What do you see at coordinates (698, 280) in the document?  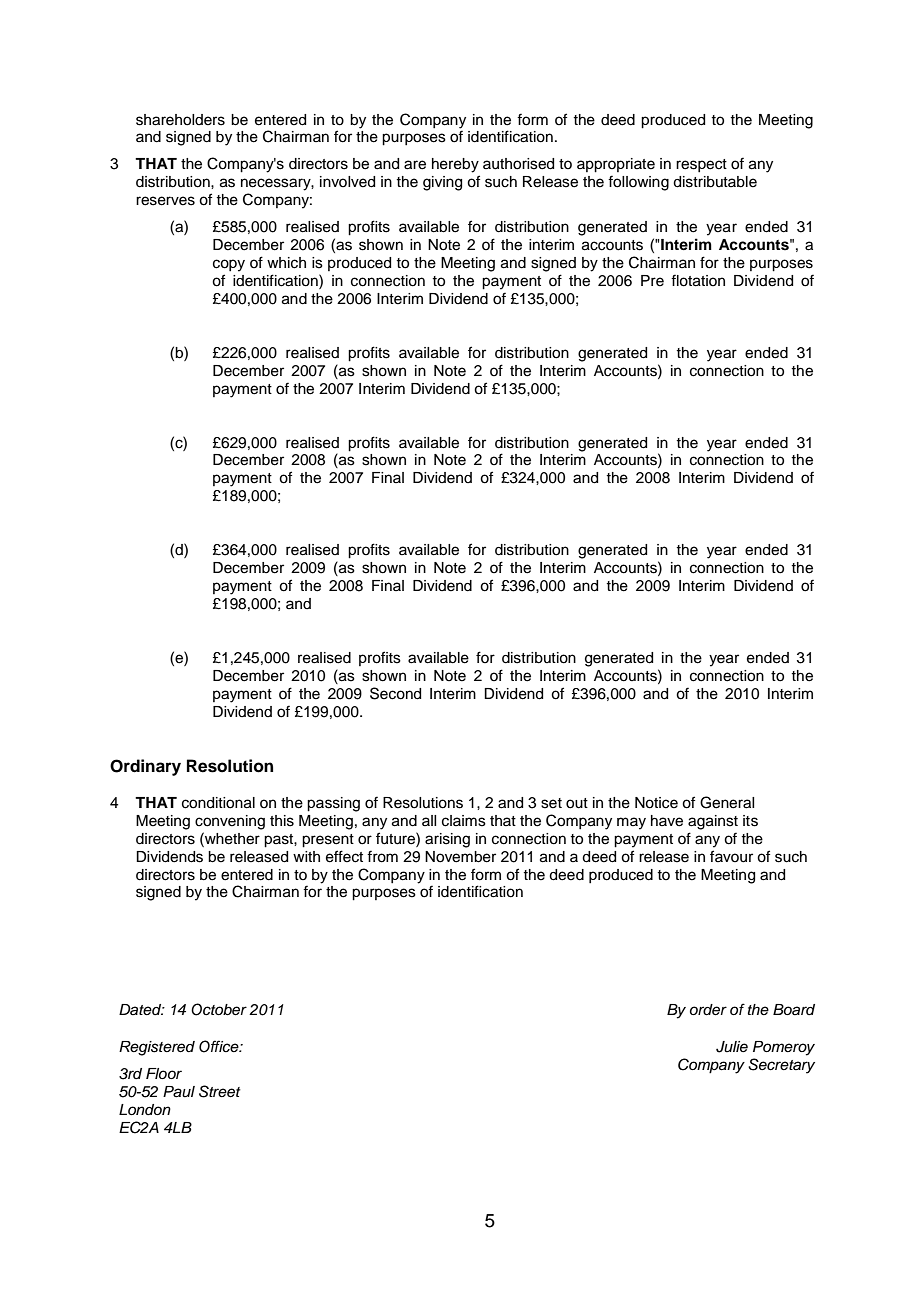 I see `flotation` at bounding box center [698, 280].
